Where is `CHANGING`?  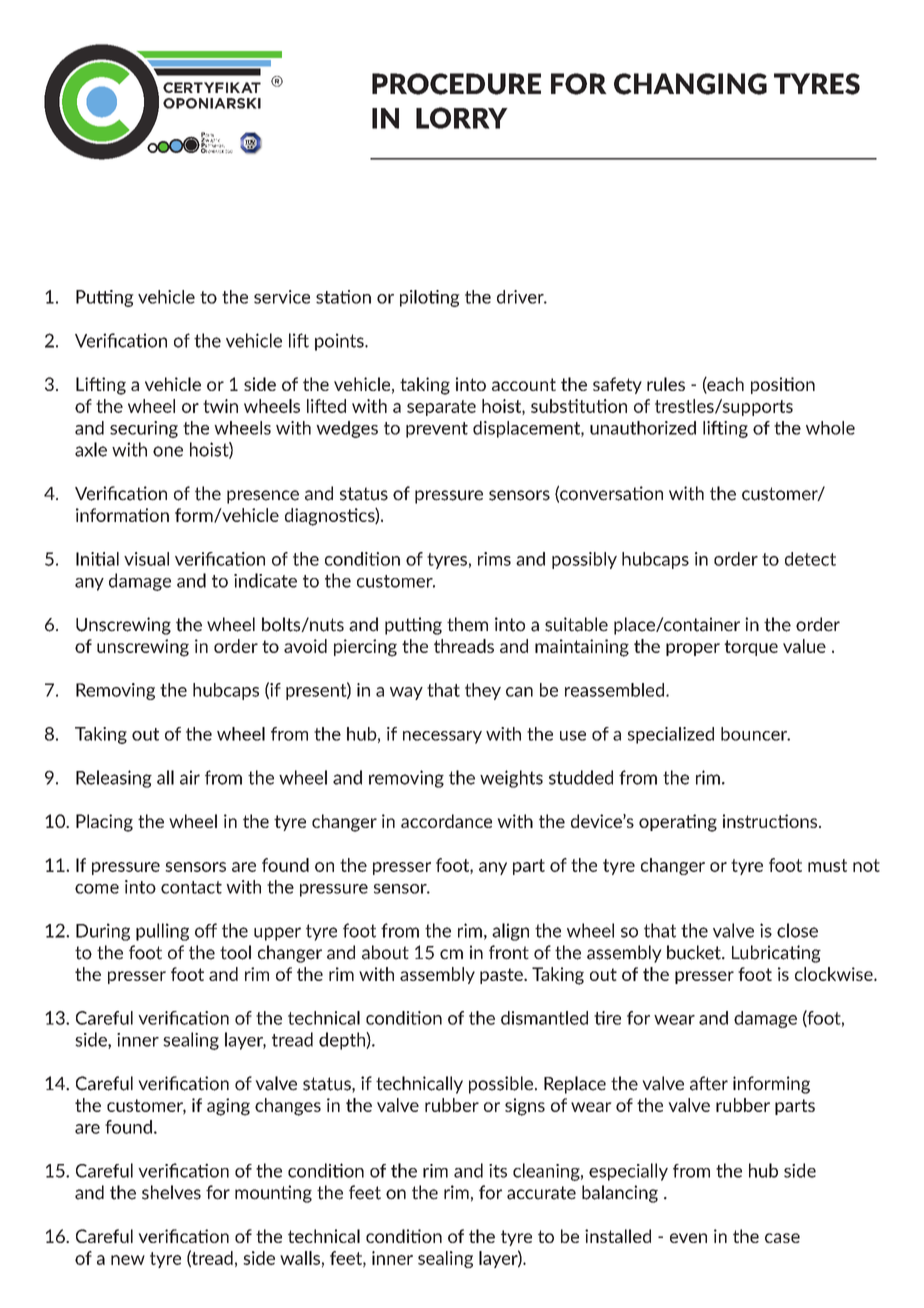
CHANGING is located at coordinates (690, 84).
